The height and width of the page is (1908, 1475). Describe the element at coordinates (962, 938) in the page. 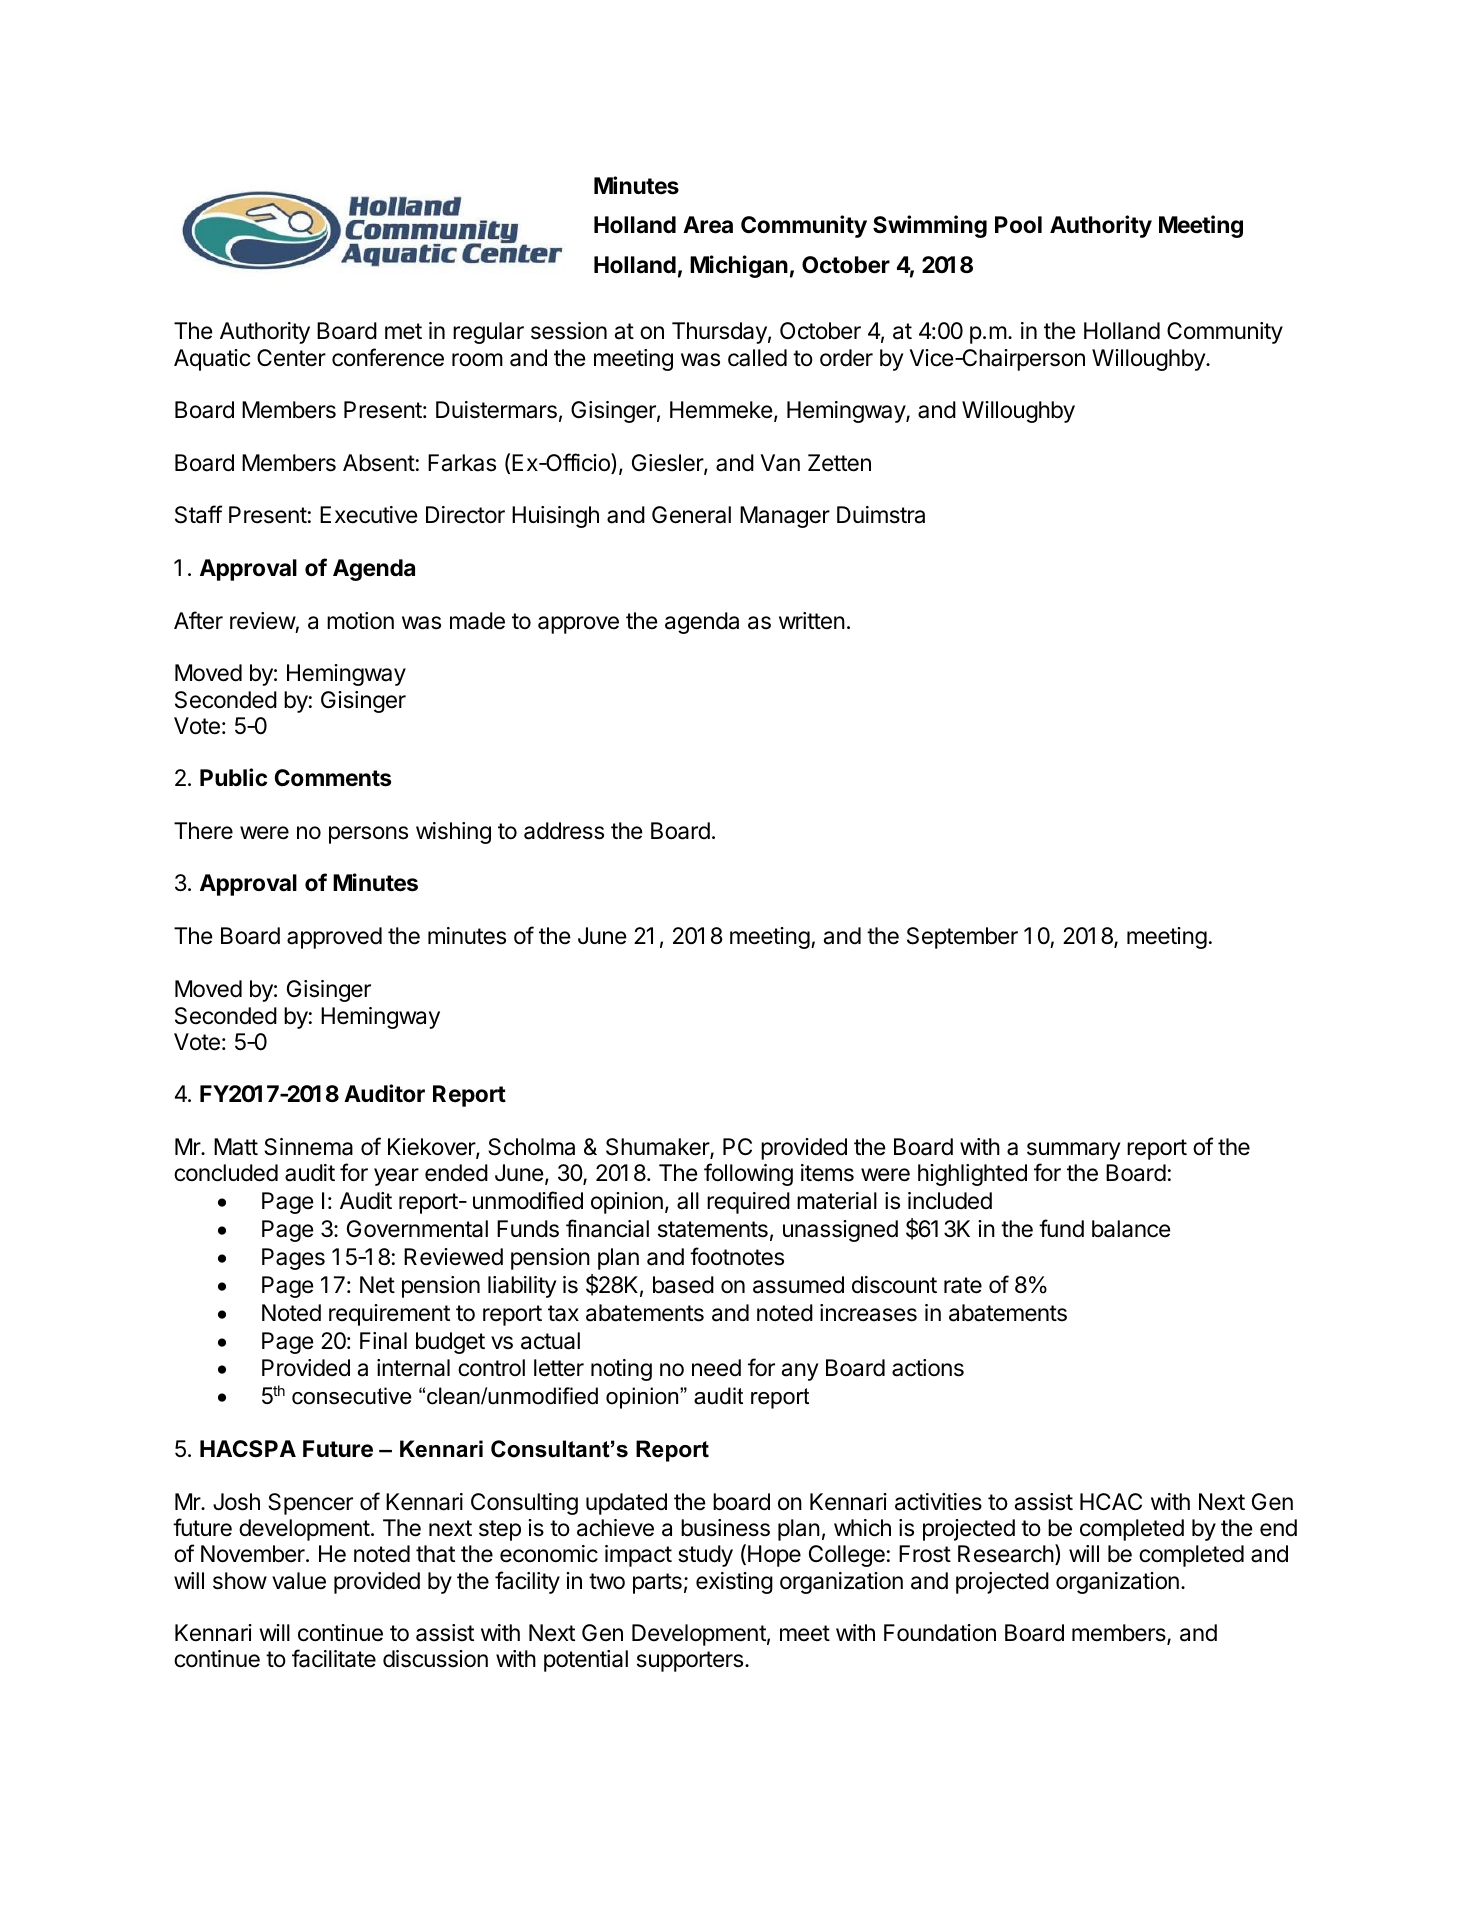

I see `September` at that location.
